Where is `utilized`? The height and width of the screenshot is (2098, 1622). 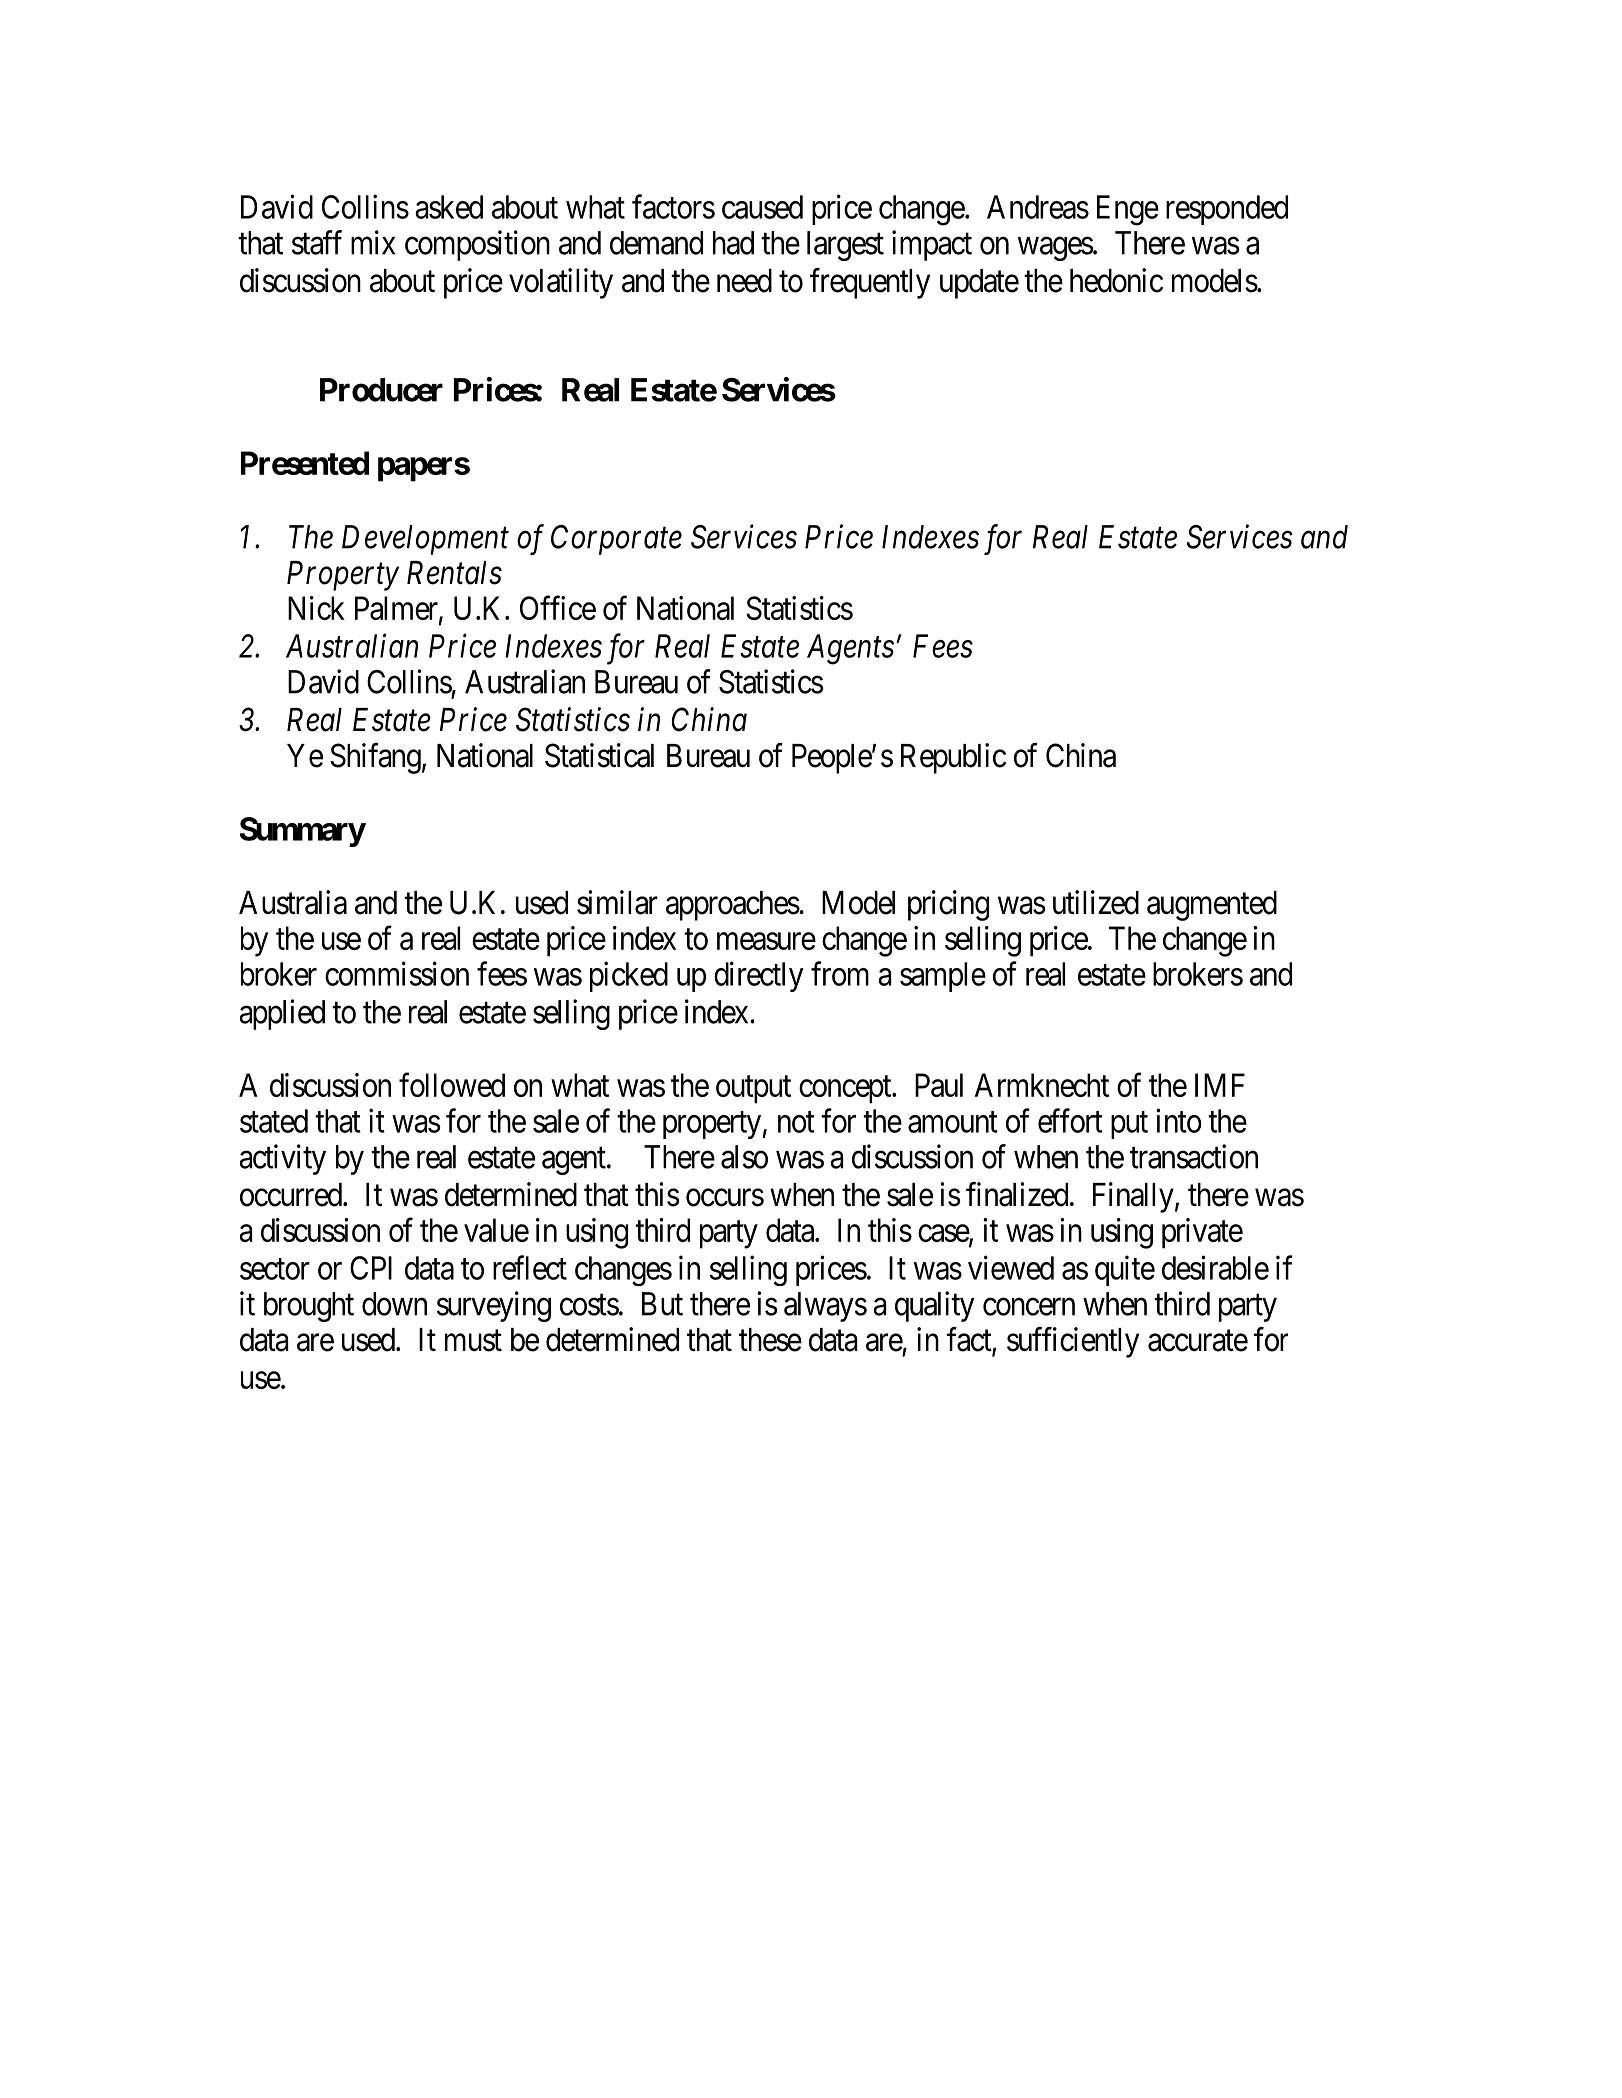
utilized is located at coordinates (1096, 902).
